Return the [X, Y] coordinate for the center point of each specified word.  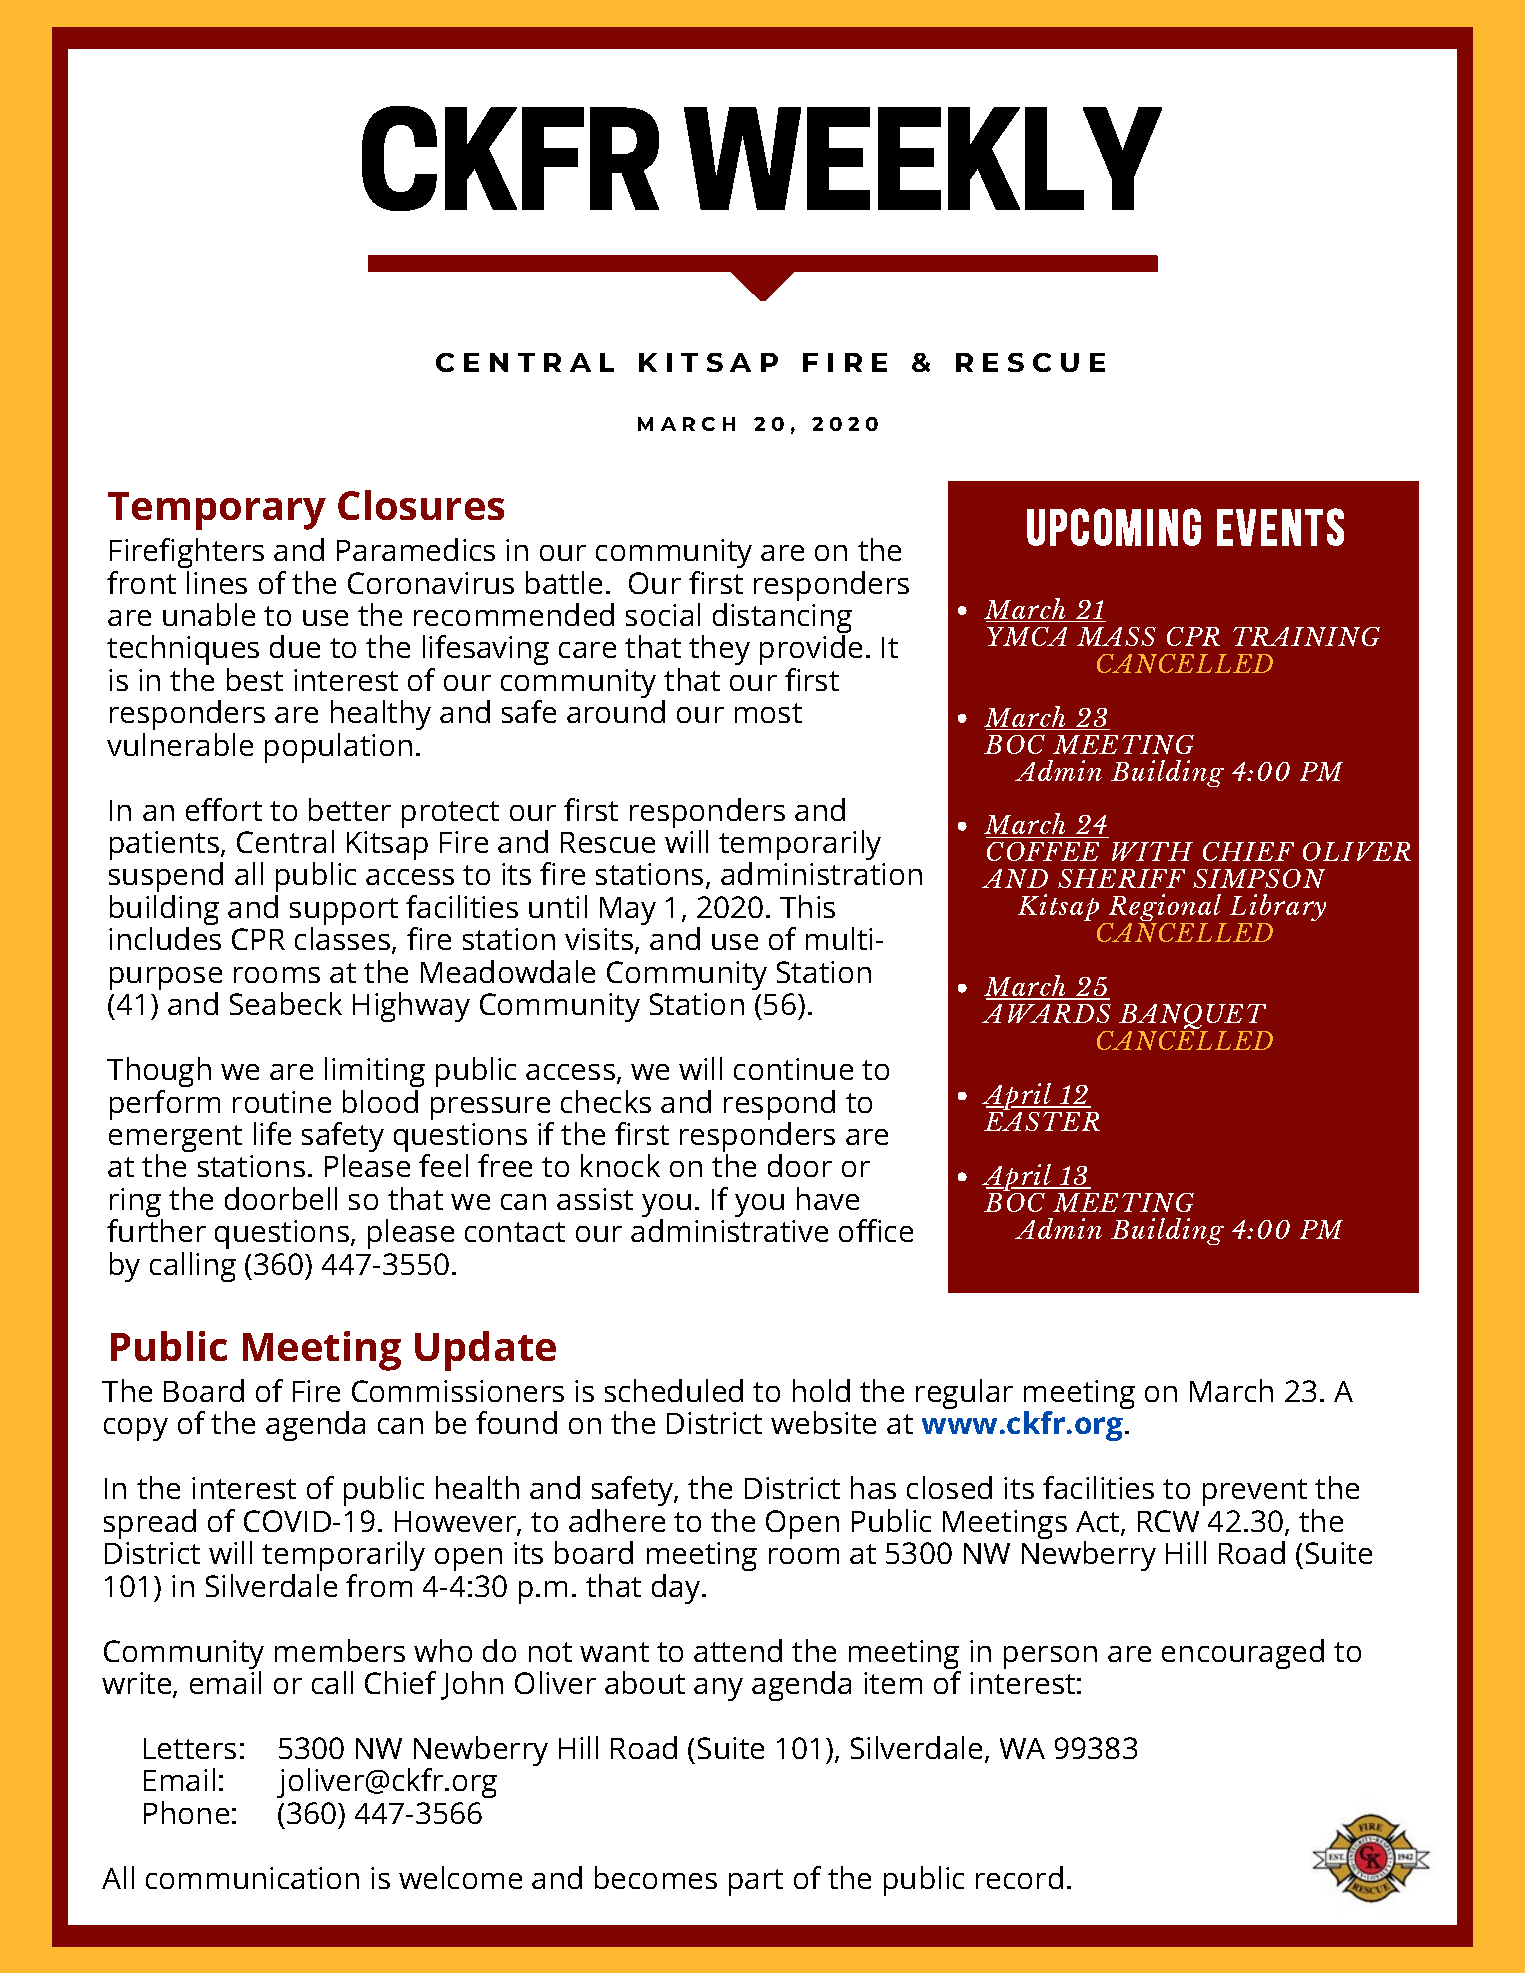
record [1019, 1877]
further [156, 1230]
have [828, 1198]
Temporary [217, 511]
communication [252, 1878]
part [756, 1882]
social [663, 614]
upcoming [1114, 527]
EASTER [1042, 1121]
